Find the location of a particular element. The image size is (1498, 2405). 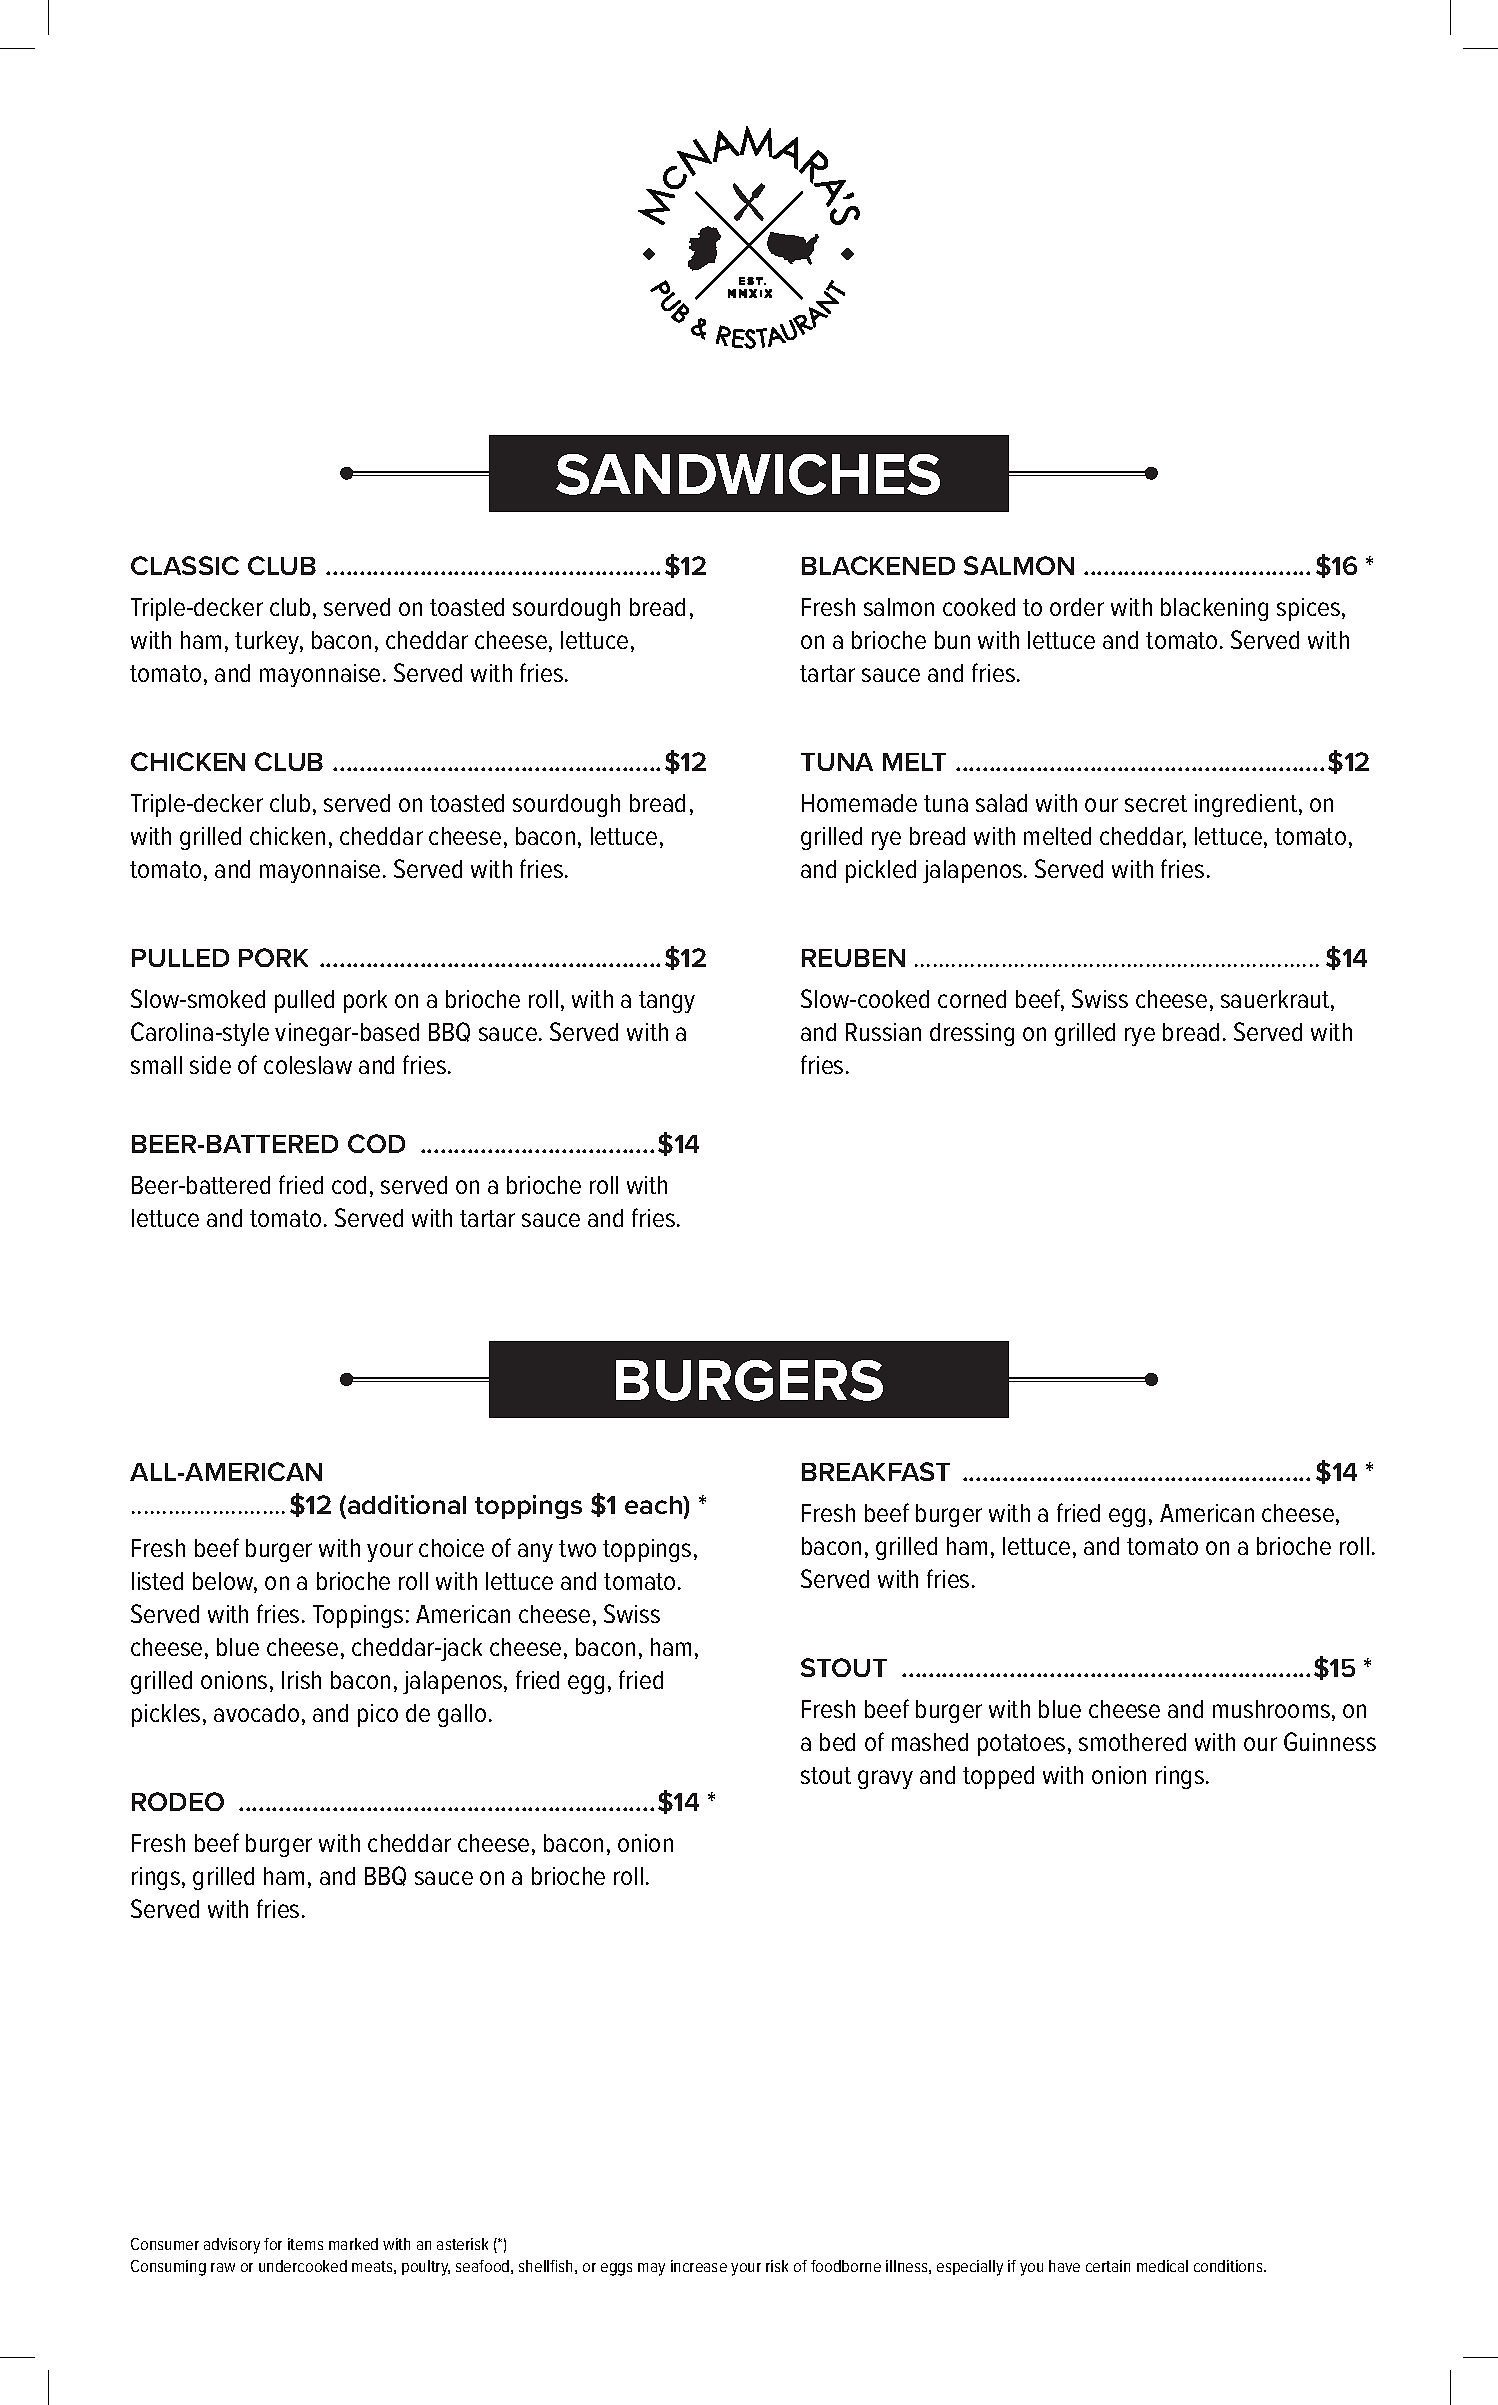

items is located at coordinates (305, 2244).
